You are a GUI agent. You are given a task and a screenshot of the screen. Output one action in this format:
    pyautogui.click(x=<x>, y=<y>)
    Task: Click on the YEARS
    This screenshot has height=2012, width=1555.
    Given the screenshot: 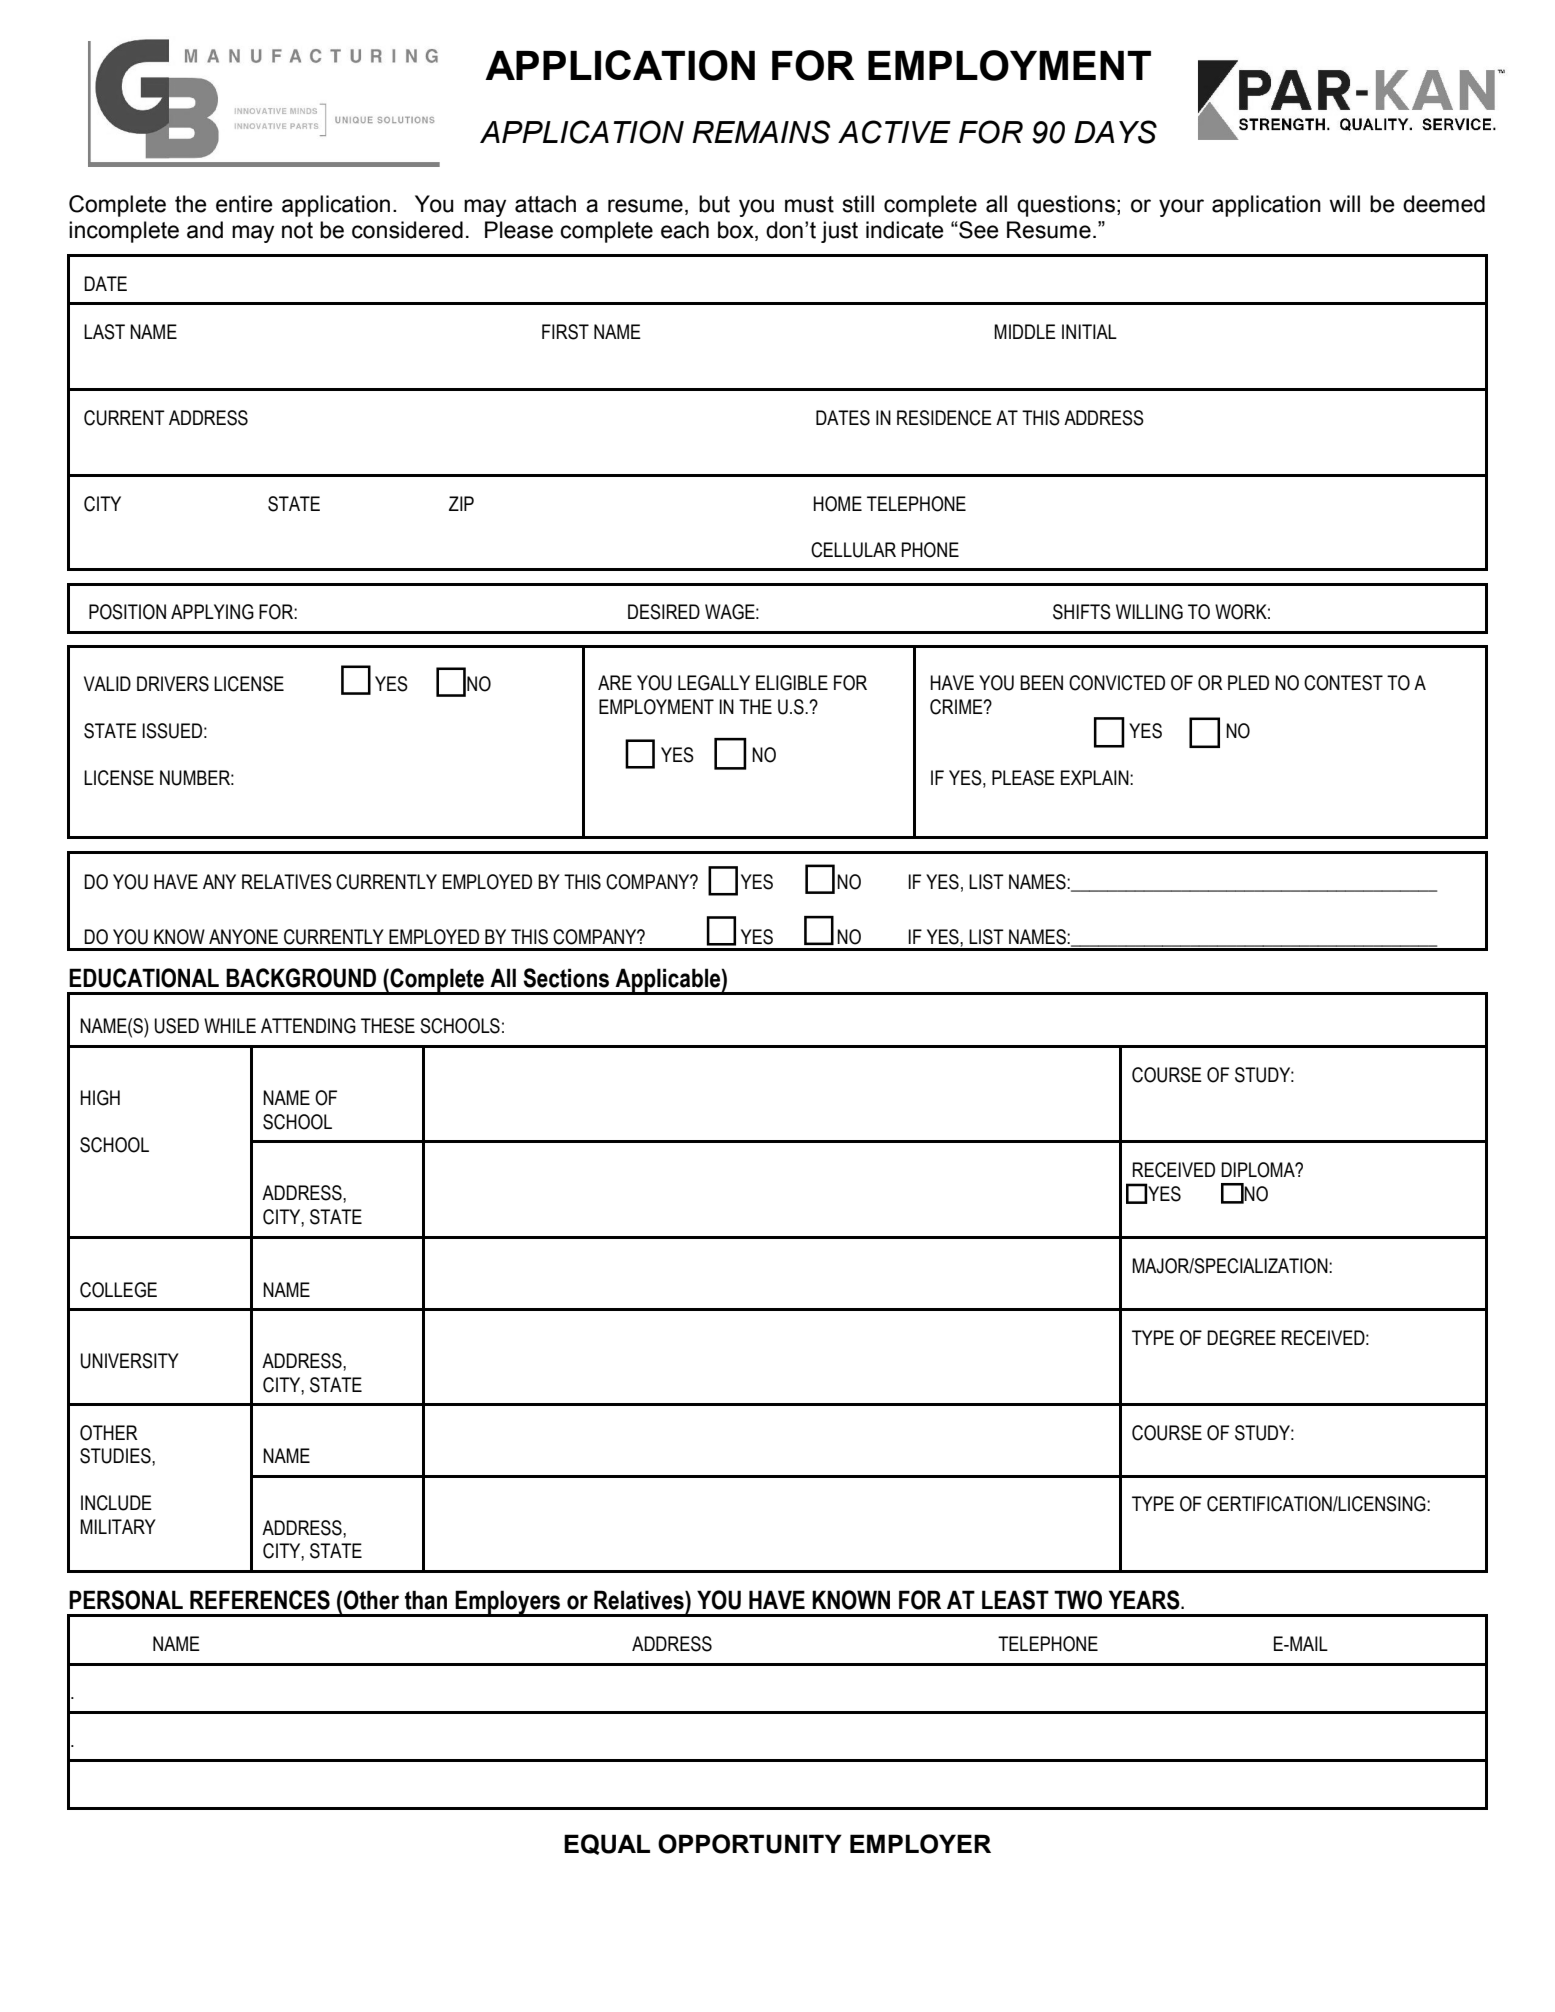 What is the action you would take?
    pyautogui.click(x=1145, y=1600)
